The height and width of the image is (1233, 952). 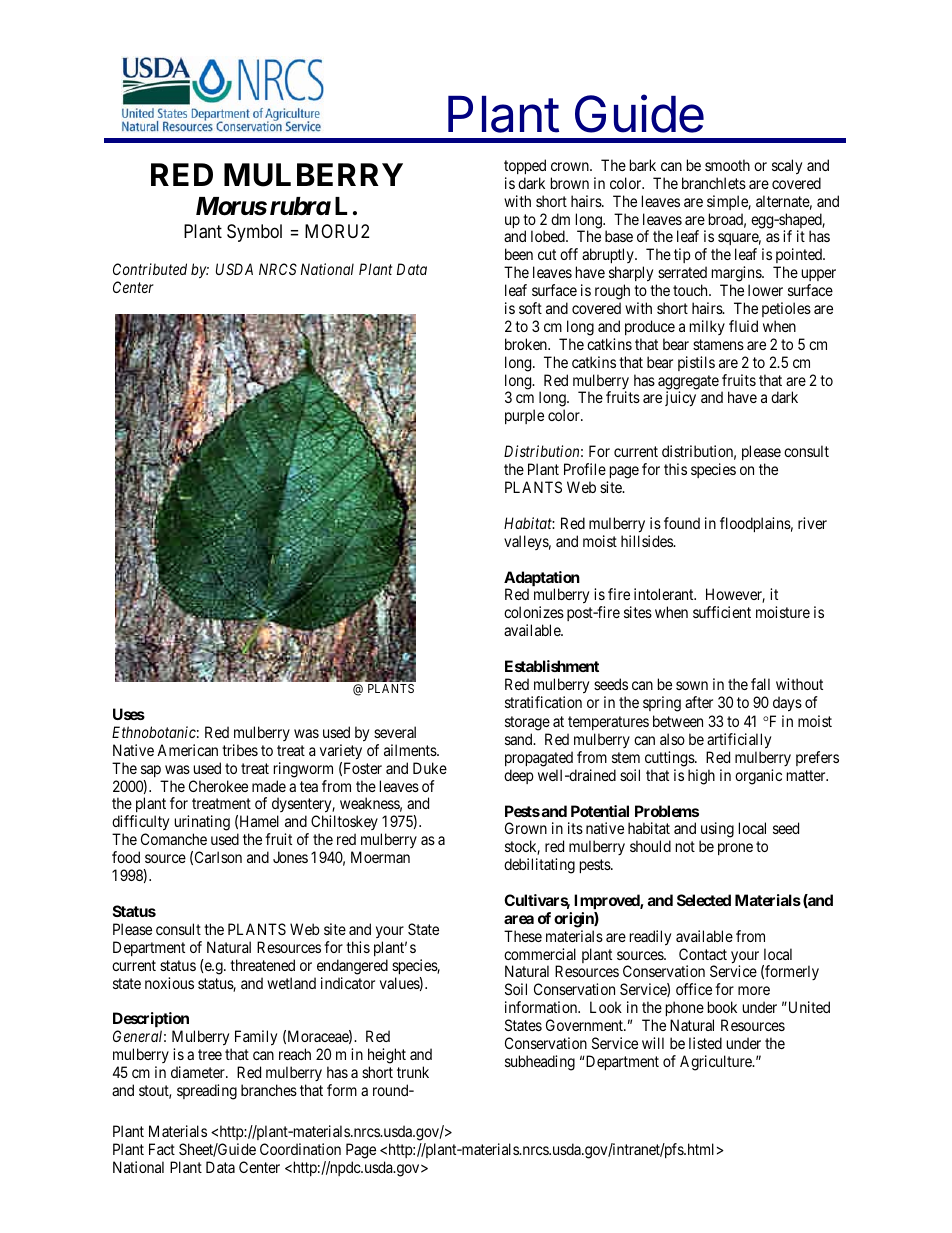 I want to click on brown, so click(x=570, y=183).
